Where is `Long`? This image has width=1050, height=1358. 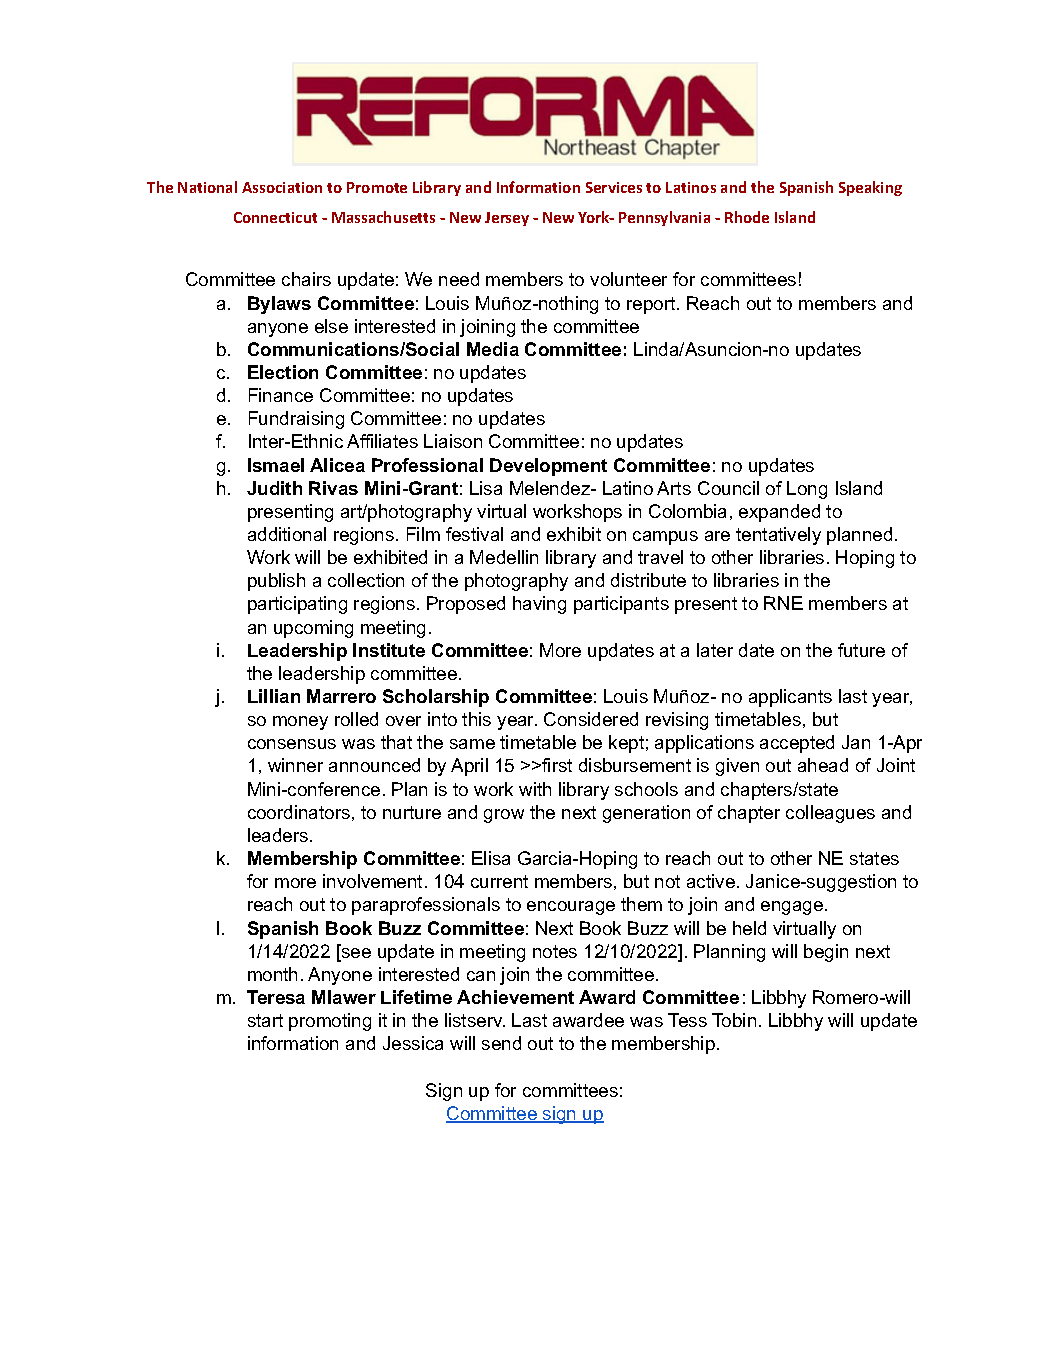 Long is located at coordinates (807, 490).
